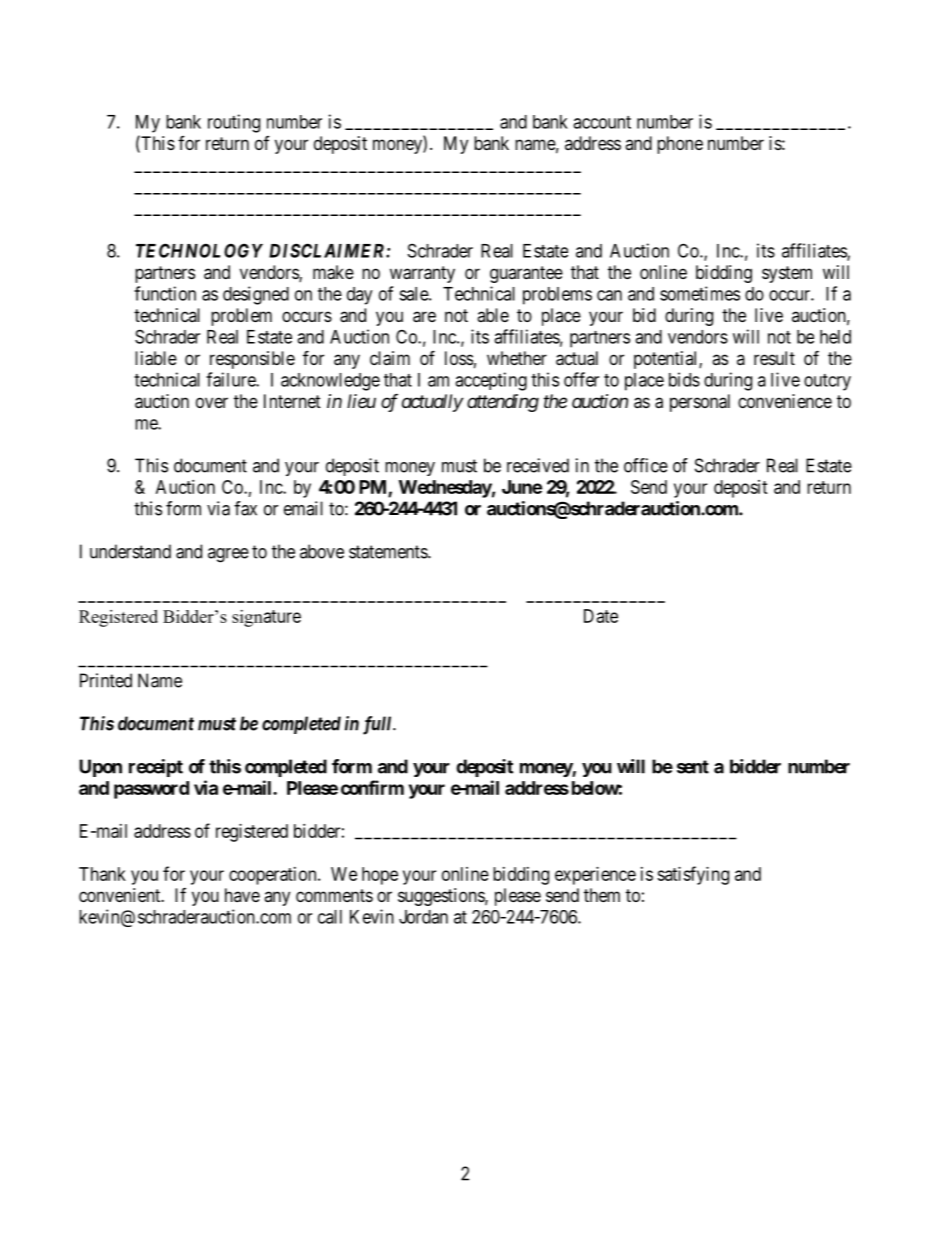 The width and height of the document is (952, 1233). Describe the element at coordinates (680, 145) in the document. I see `phone` at that location.
